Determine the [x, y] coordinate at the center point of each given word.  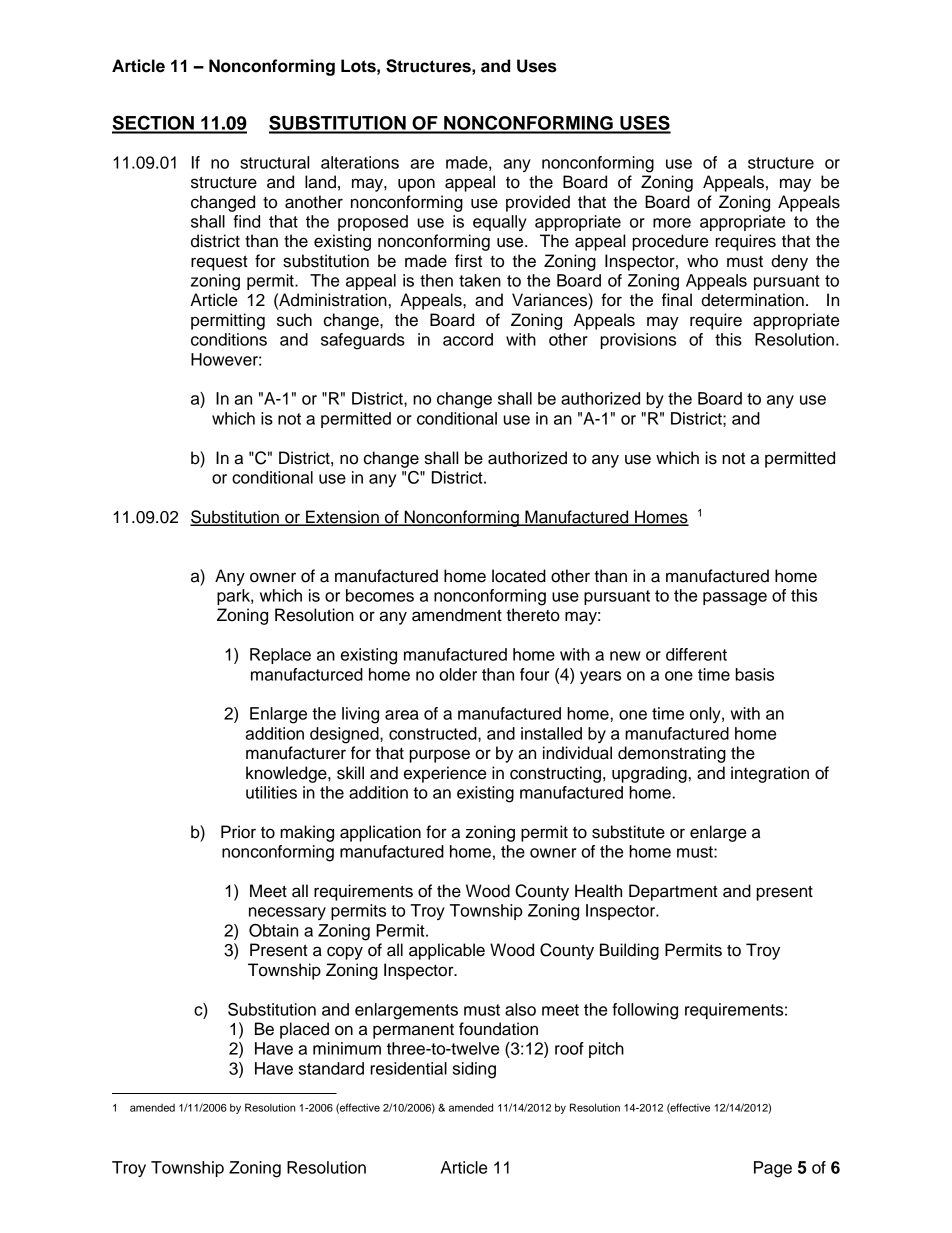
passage [735, 599]
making [307, 833]
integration [770, 774]
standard [331, 1068]
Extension [342, 518]
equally [500, 223]
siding [474, 1070]
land [320, 182]
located [519, 576]
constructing [555, 774]
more [672, 223]
